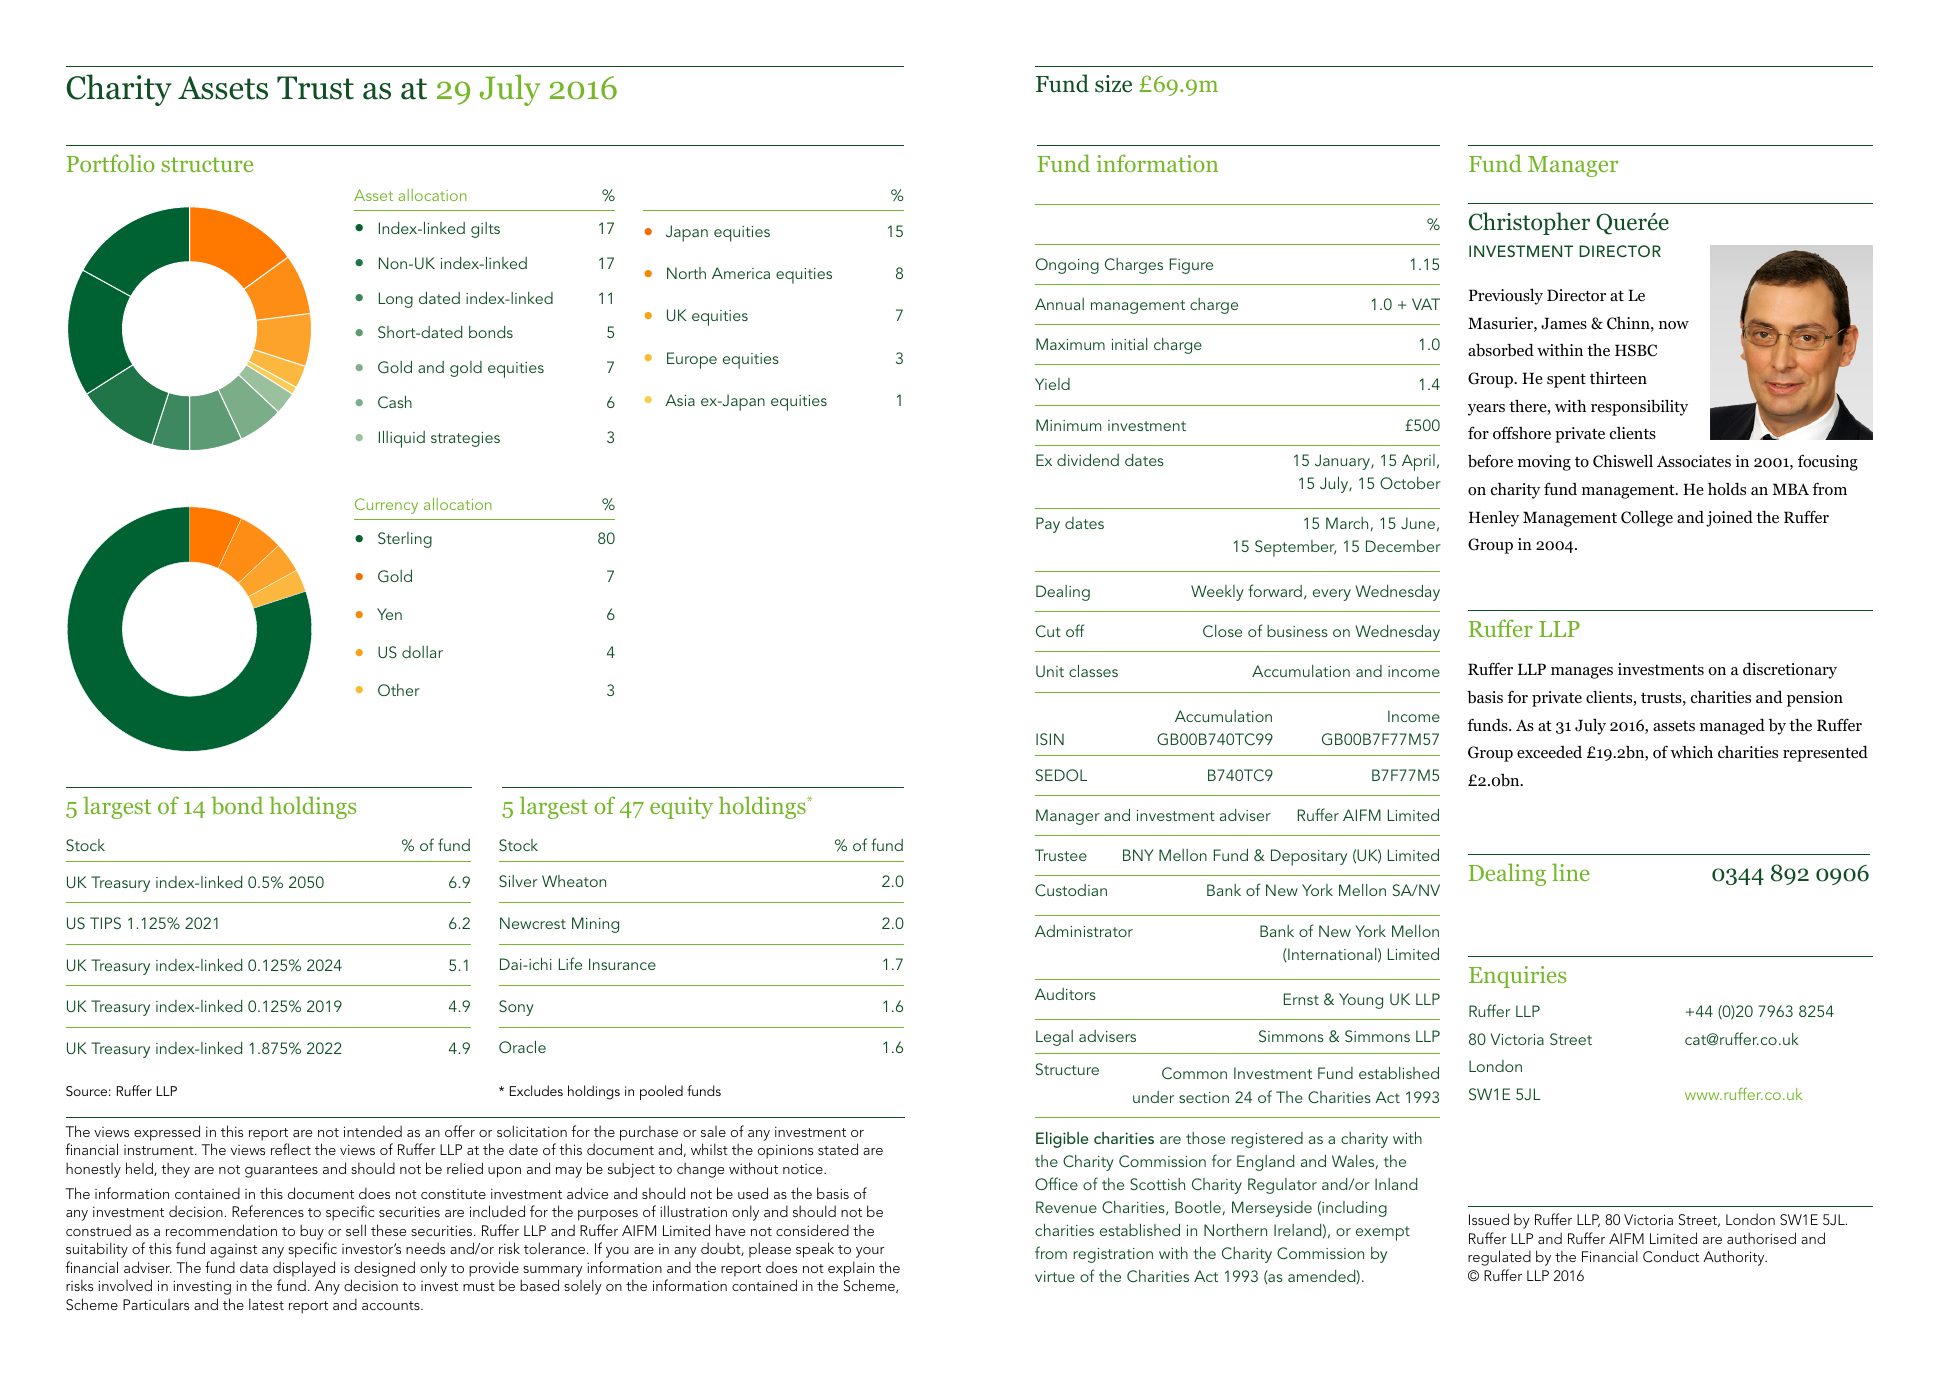 The height and width of the screenshot is (1376, 1939). I want to click on Enquiries, so click(1517, 977).
